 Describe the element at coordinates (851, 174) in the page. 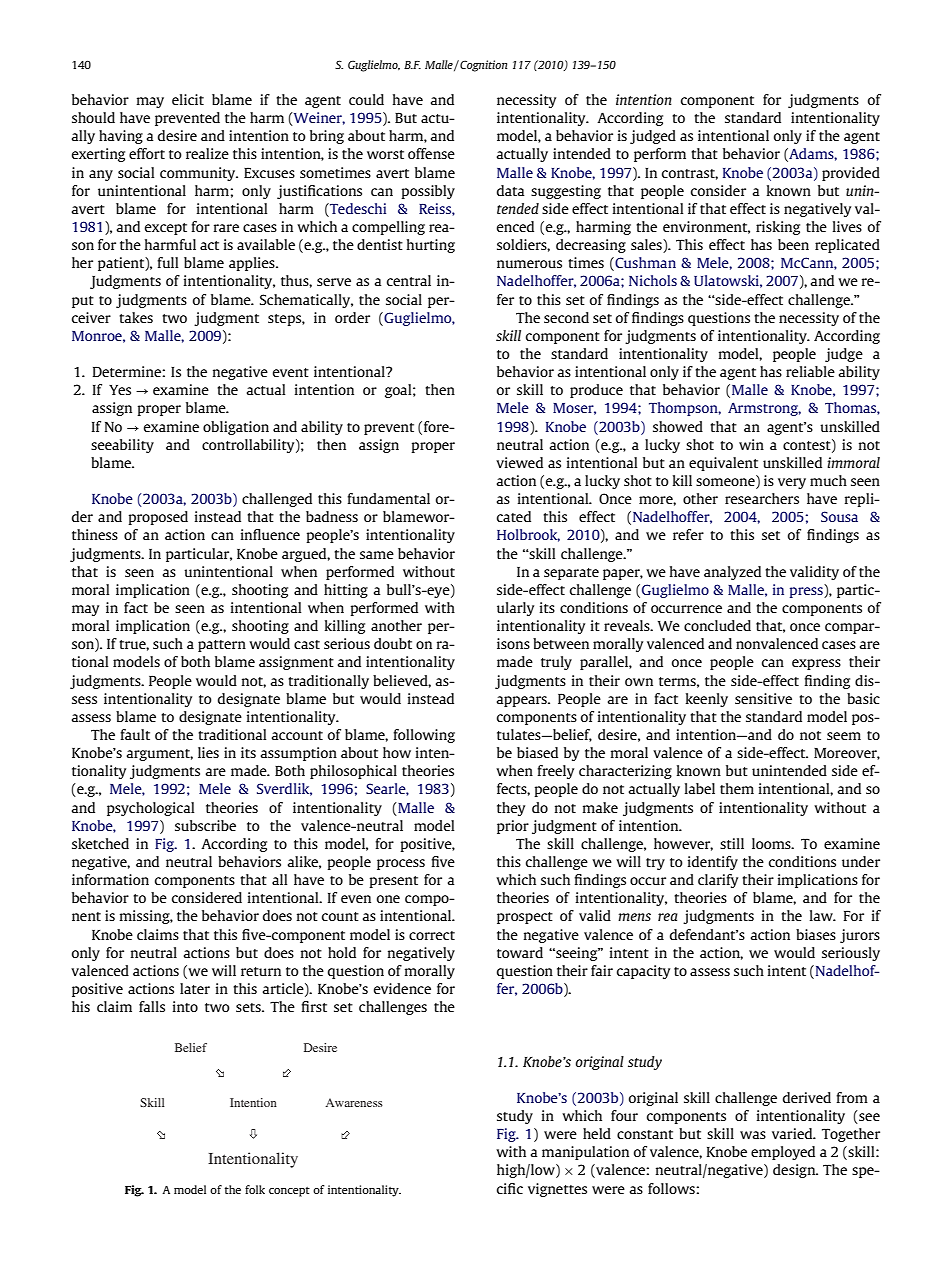

I see `provided` at that location.
